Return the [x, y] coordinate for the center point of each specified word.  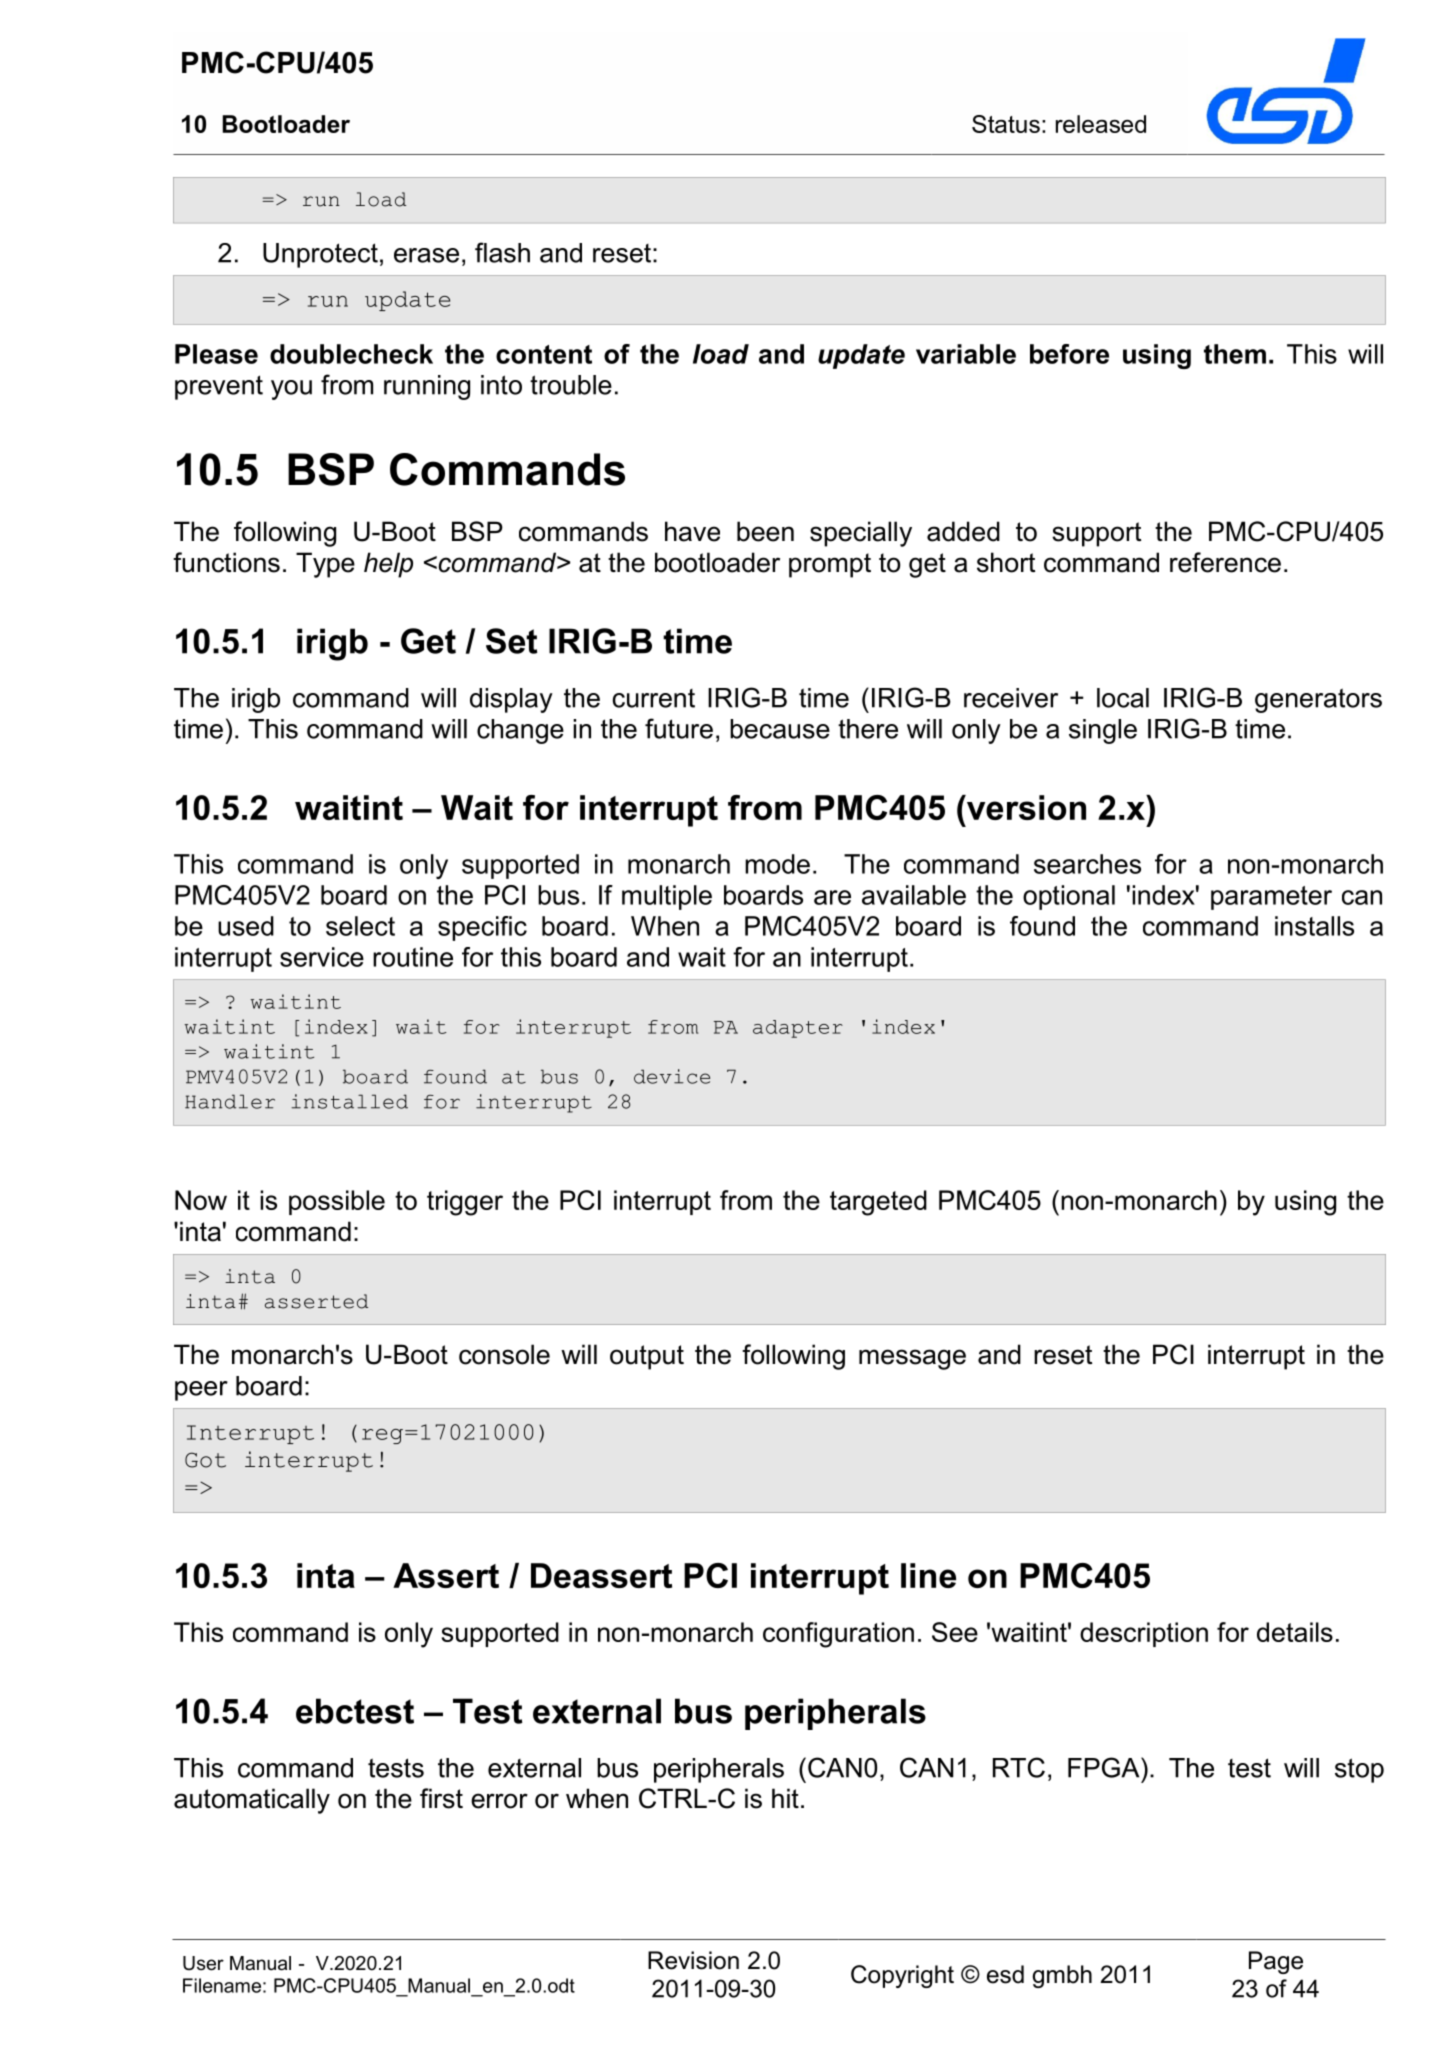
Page [1276, 1962]
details [1295, 1632]
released [1101, 124]
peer [201, 1391]
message [912, 1359]
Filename [222, 1985]
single [1103, 731]
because [780, 729]
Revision [693, 1960]
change [520, 731]
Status [1006, 124]
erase [426, 255]
